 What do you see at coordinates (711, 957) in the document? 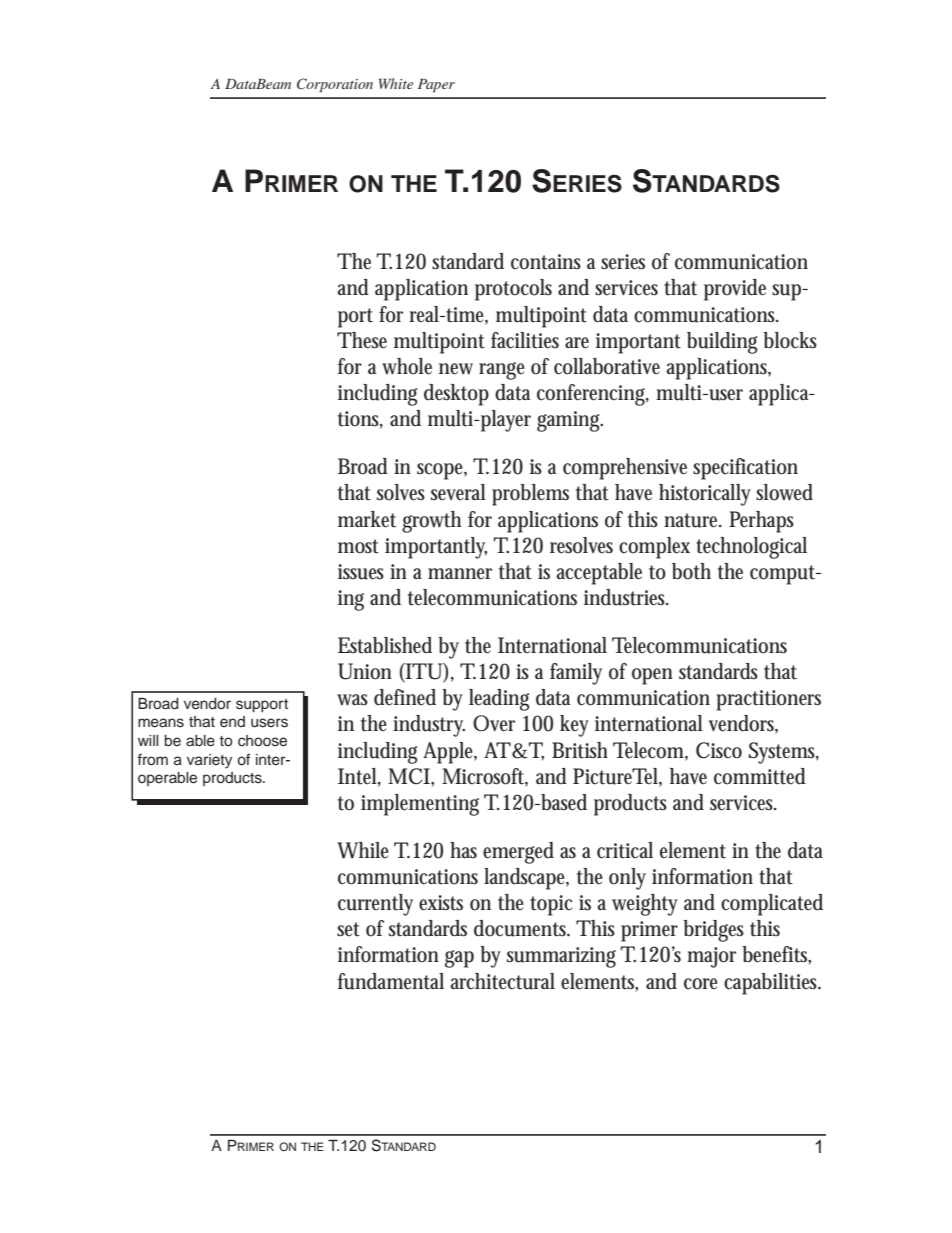
I see `major` at bounding box center [711, 957].
